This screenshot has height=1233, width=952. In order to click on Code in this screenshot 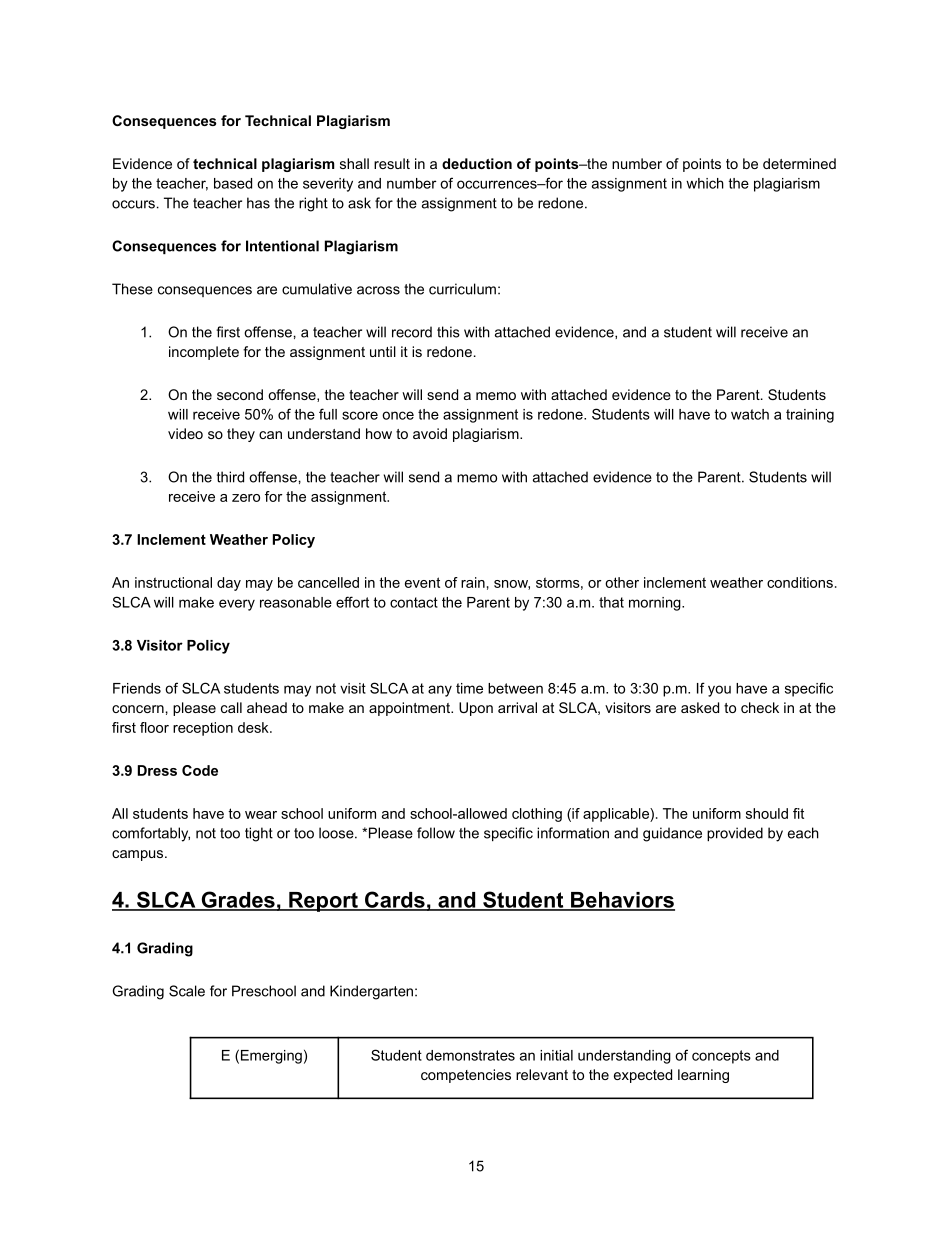, I will do `click(200, 770)`.
